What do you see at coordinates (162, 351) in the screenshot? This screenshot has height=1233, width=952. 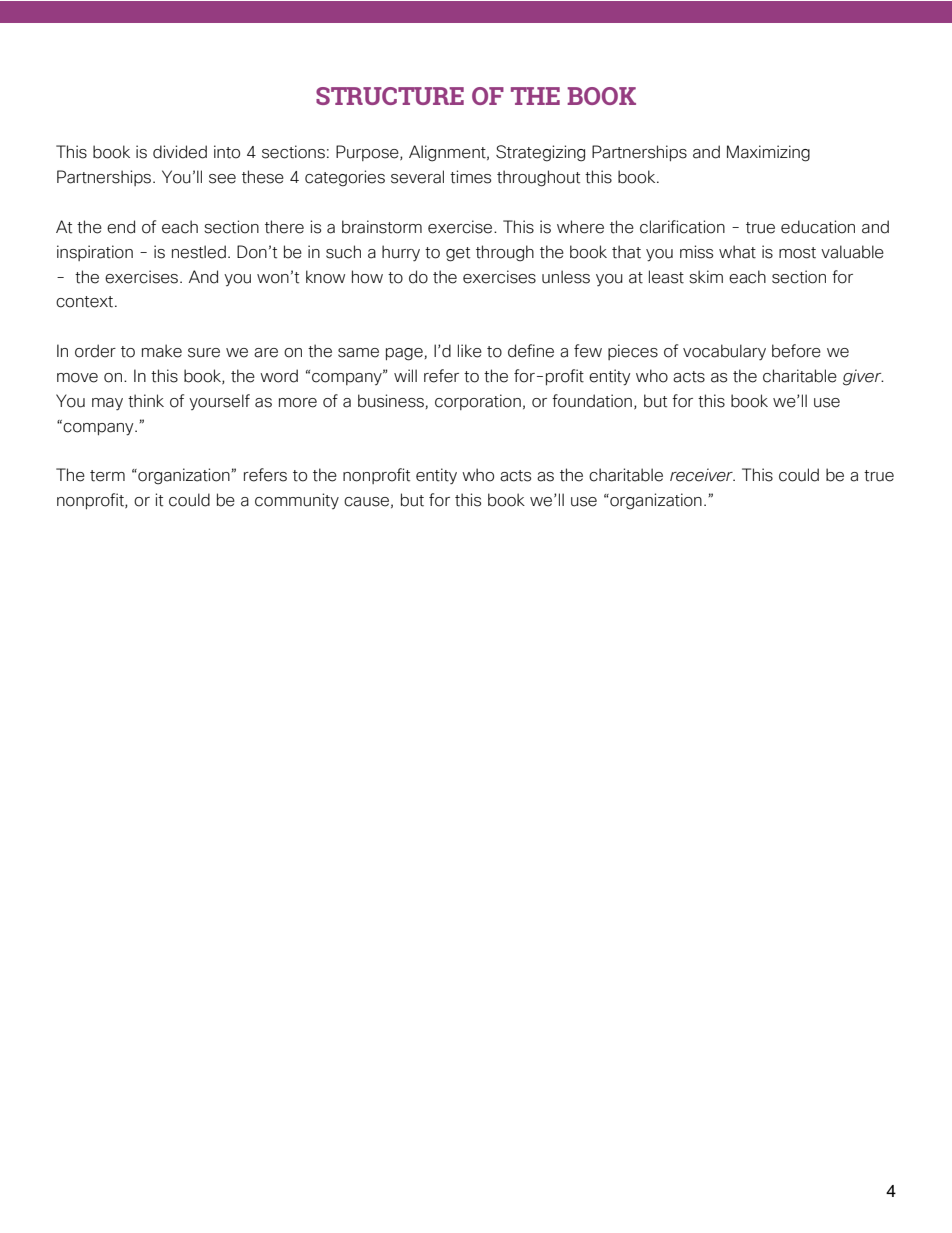 I see `make` at bounding box center [162, 351].
